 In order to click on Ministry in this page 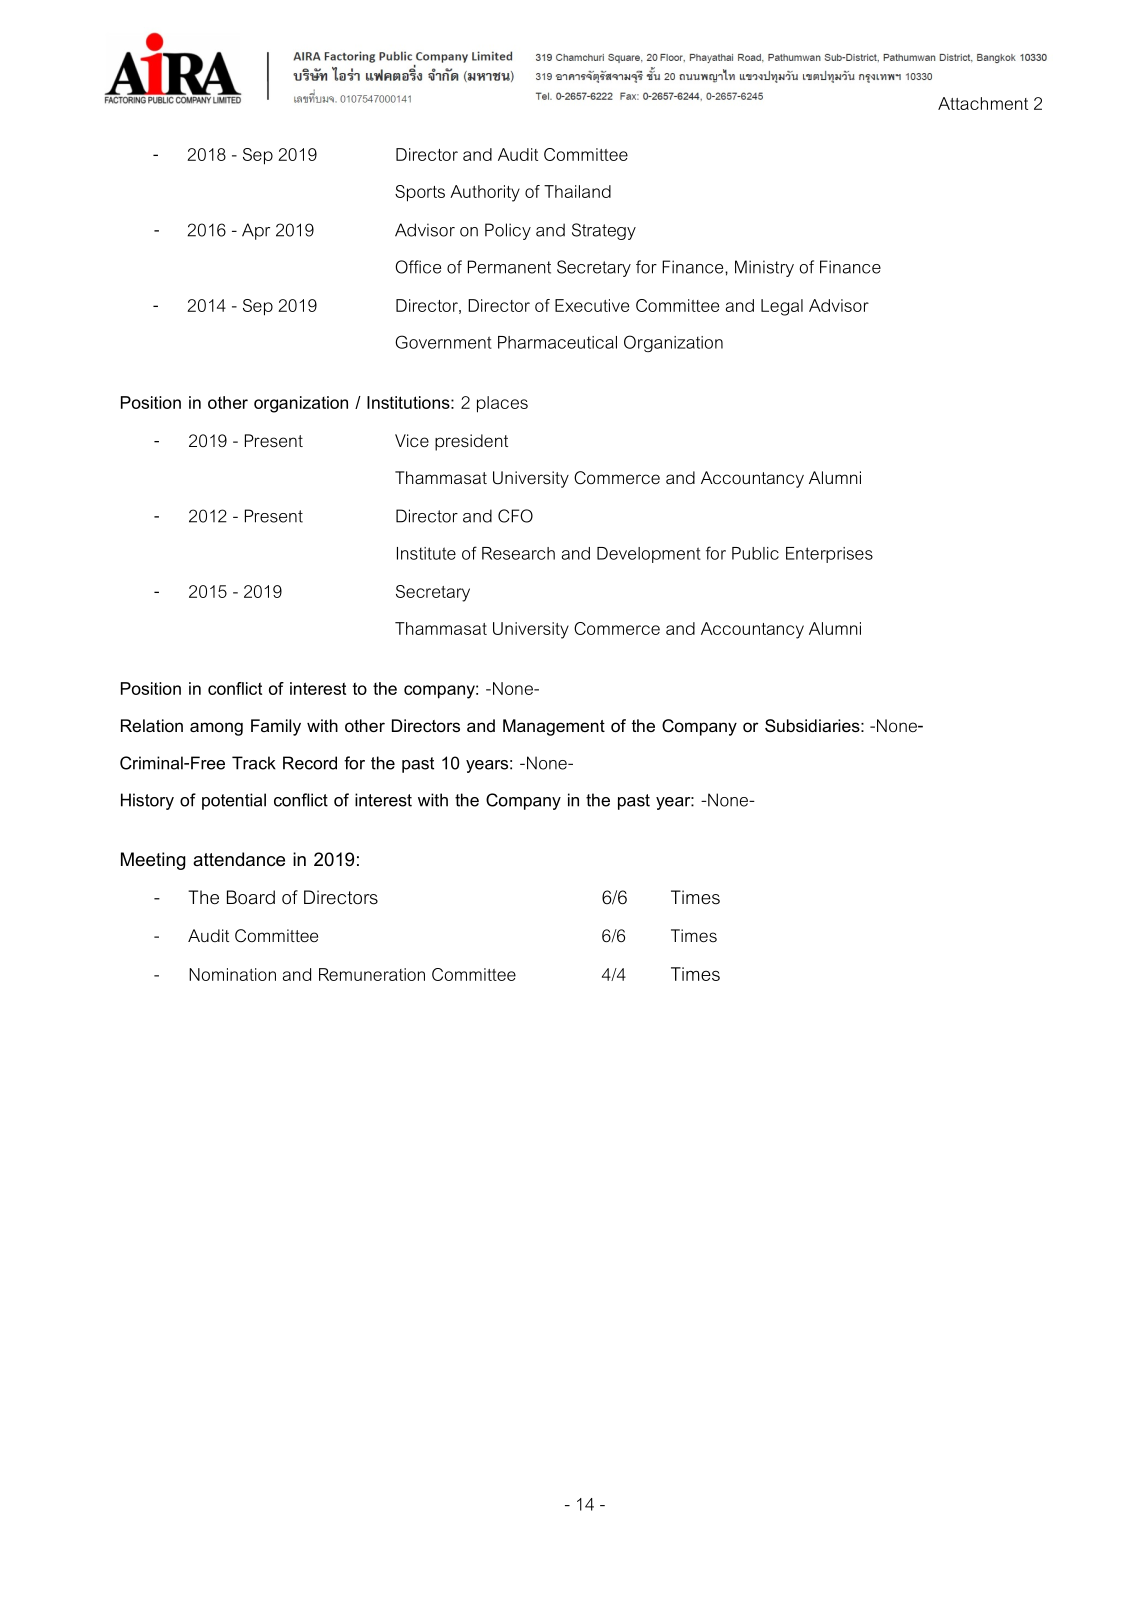, I will do `click(764, 268)`.
